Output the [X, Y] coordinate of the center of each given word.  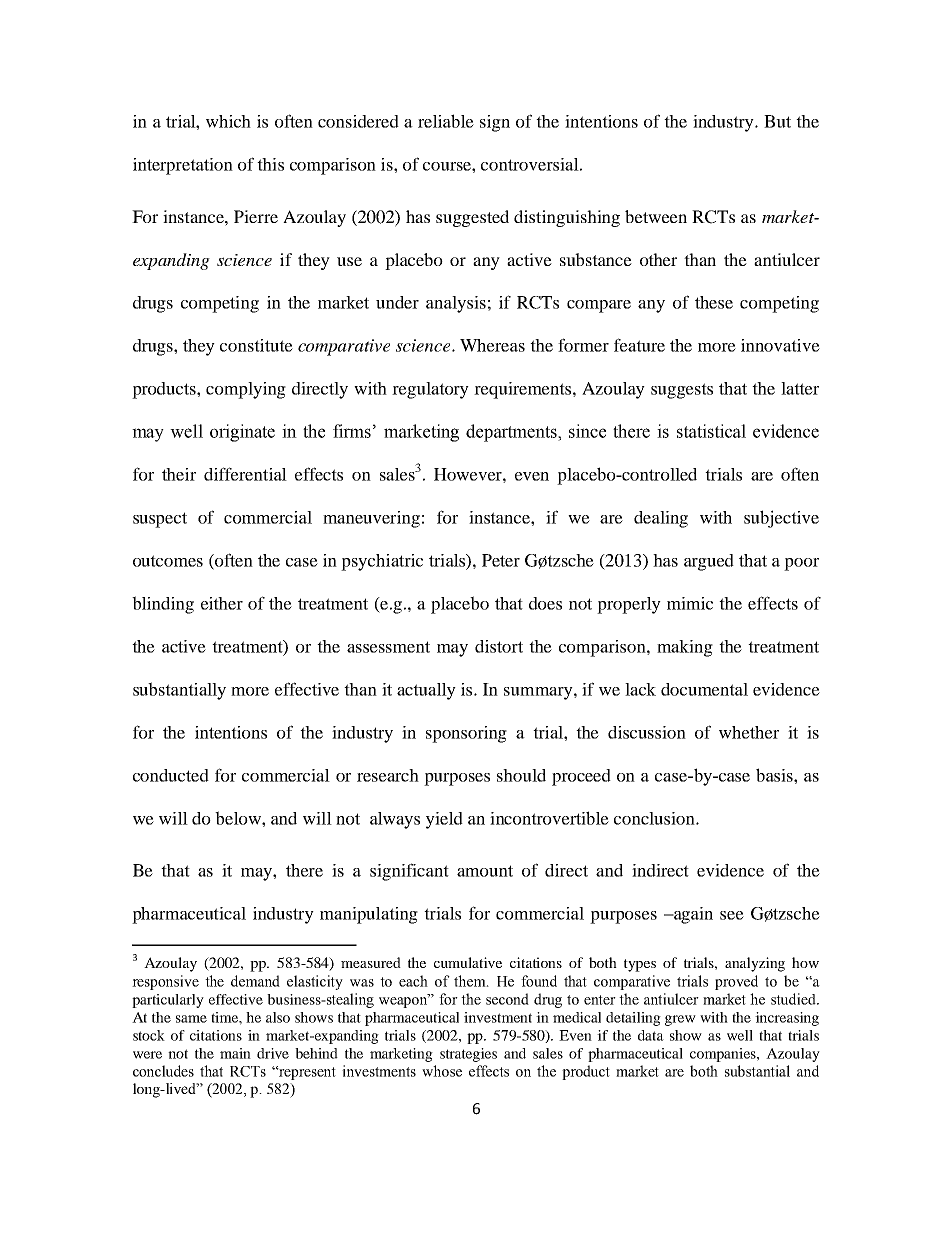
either [222, 603]
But [777, 121]
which [228, 121]
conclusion [655, 818]
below [239, 818]
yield [444, 820]
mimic [690, 603]
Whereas [492, 345]
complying [246, 390]
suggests [682, 391]
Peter [501, 560]
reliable [446, 121]
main [235, 1053]
